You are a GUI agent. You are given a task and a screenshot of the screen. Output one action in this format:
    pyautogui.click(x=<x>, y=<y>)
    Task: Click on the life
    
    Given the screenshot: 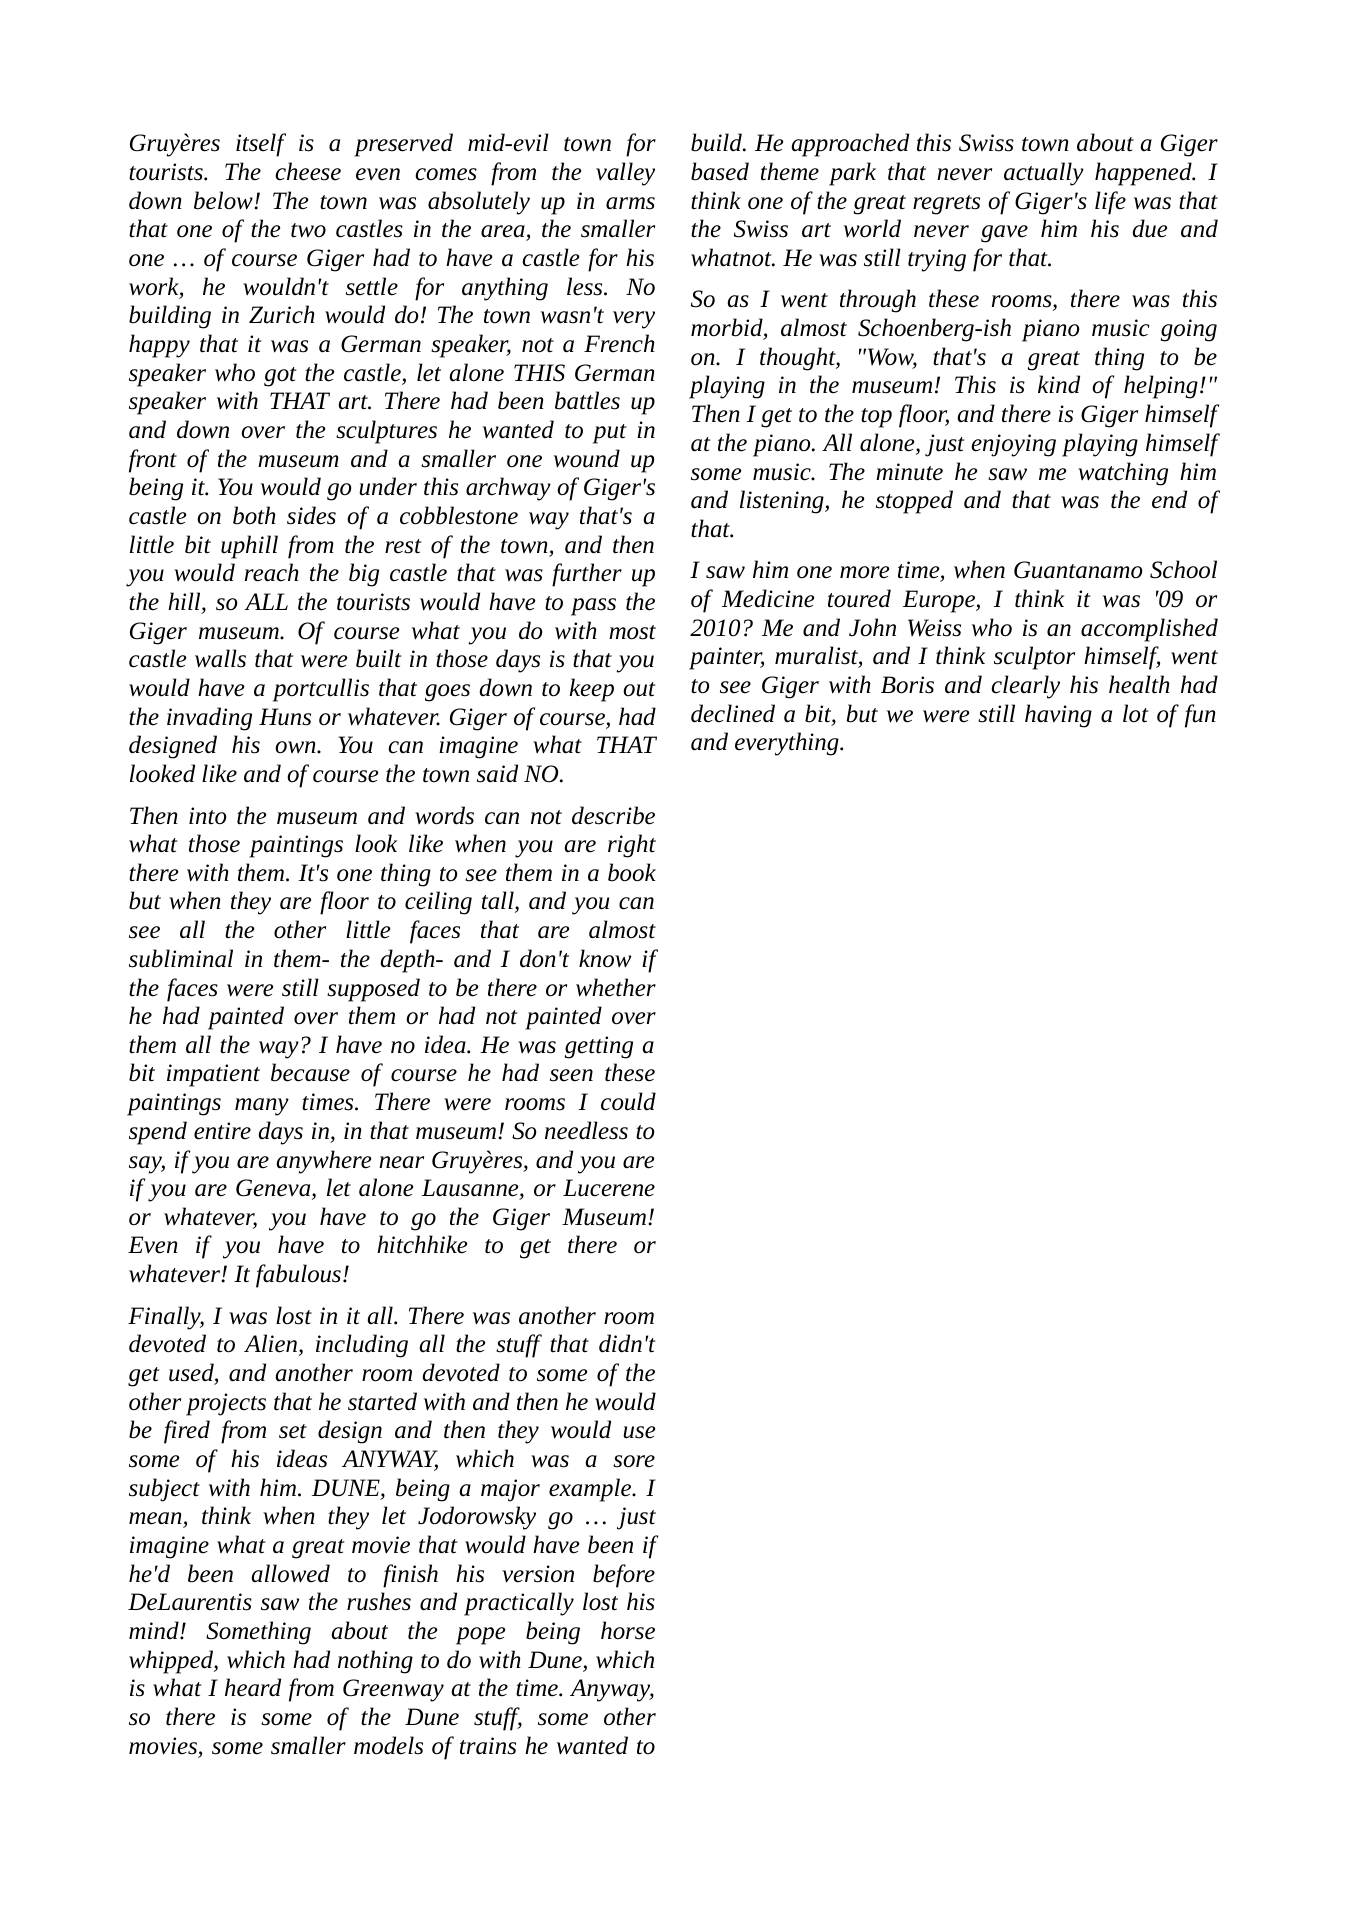 What is the action you would take?
    pyautogui.click(x=1110, y=203)
